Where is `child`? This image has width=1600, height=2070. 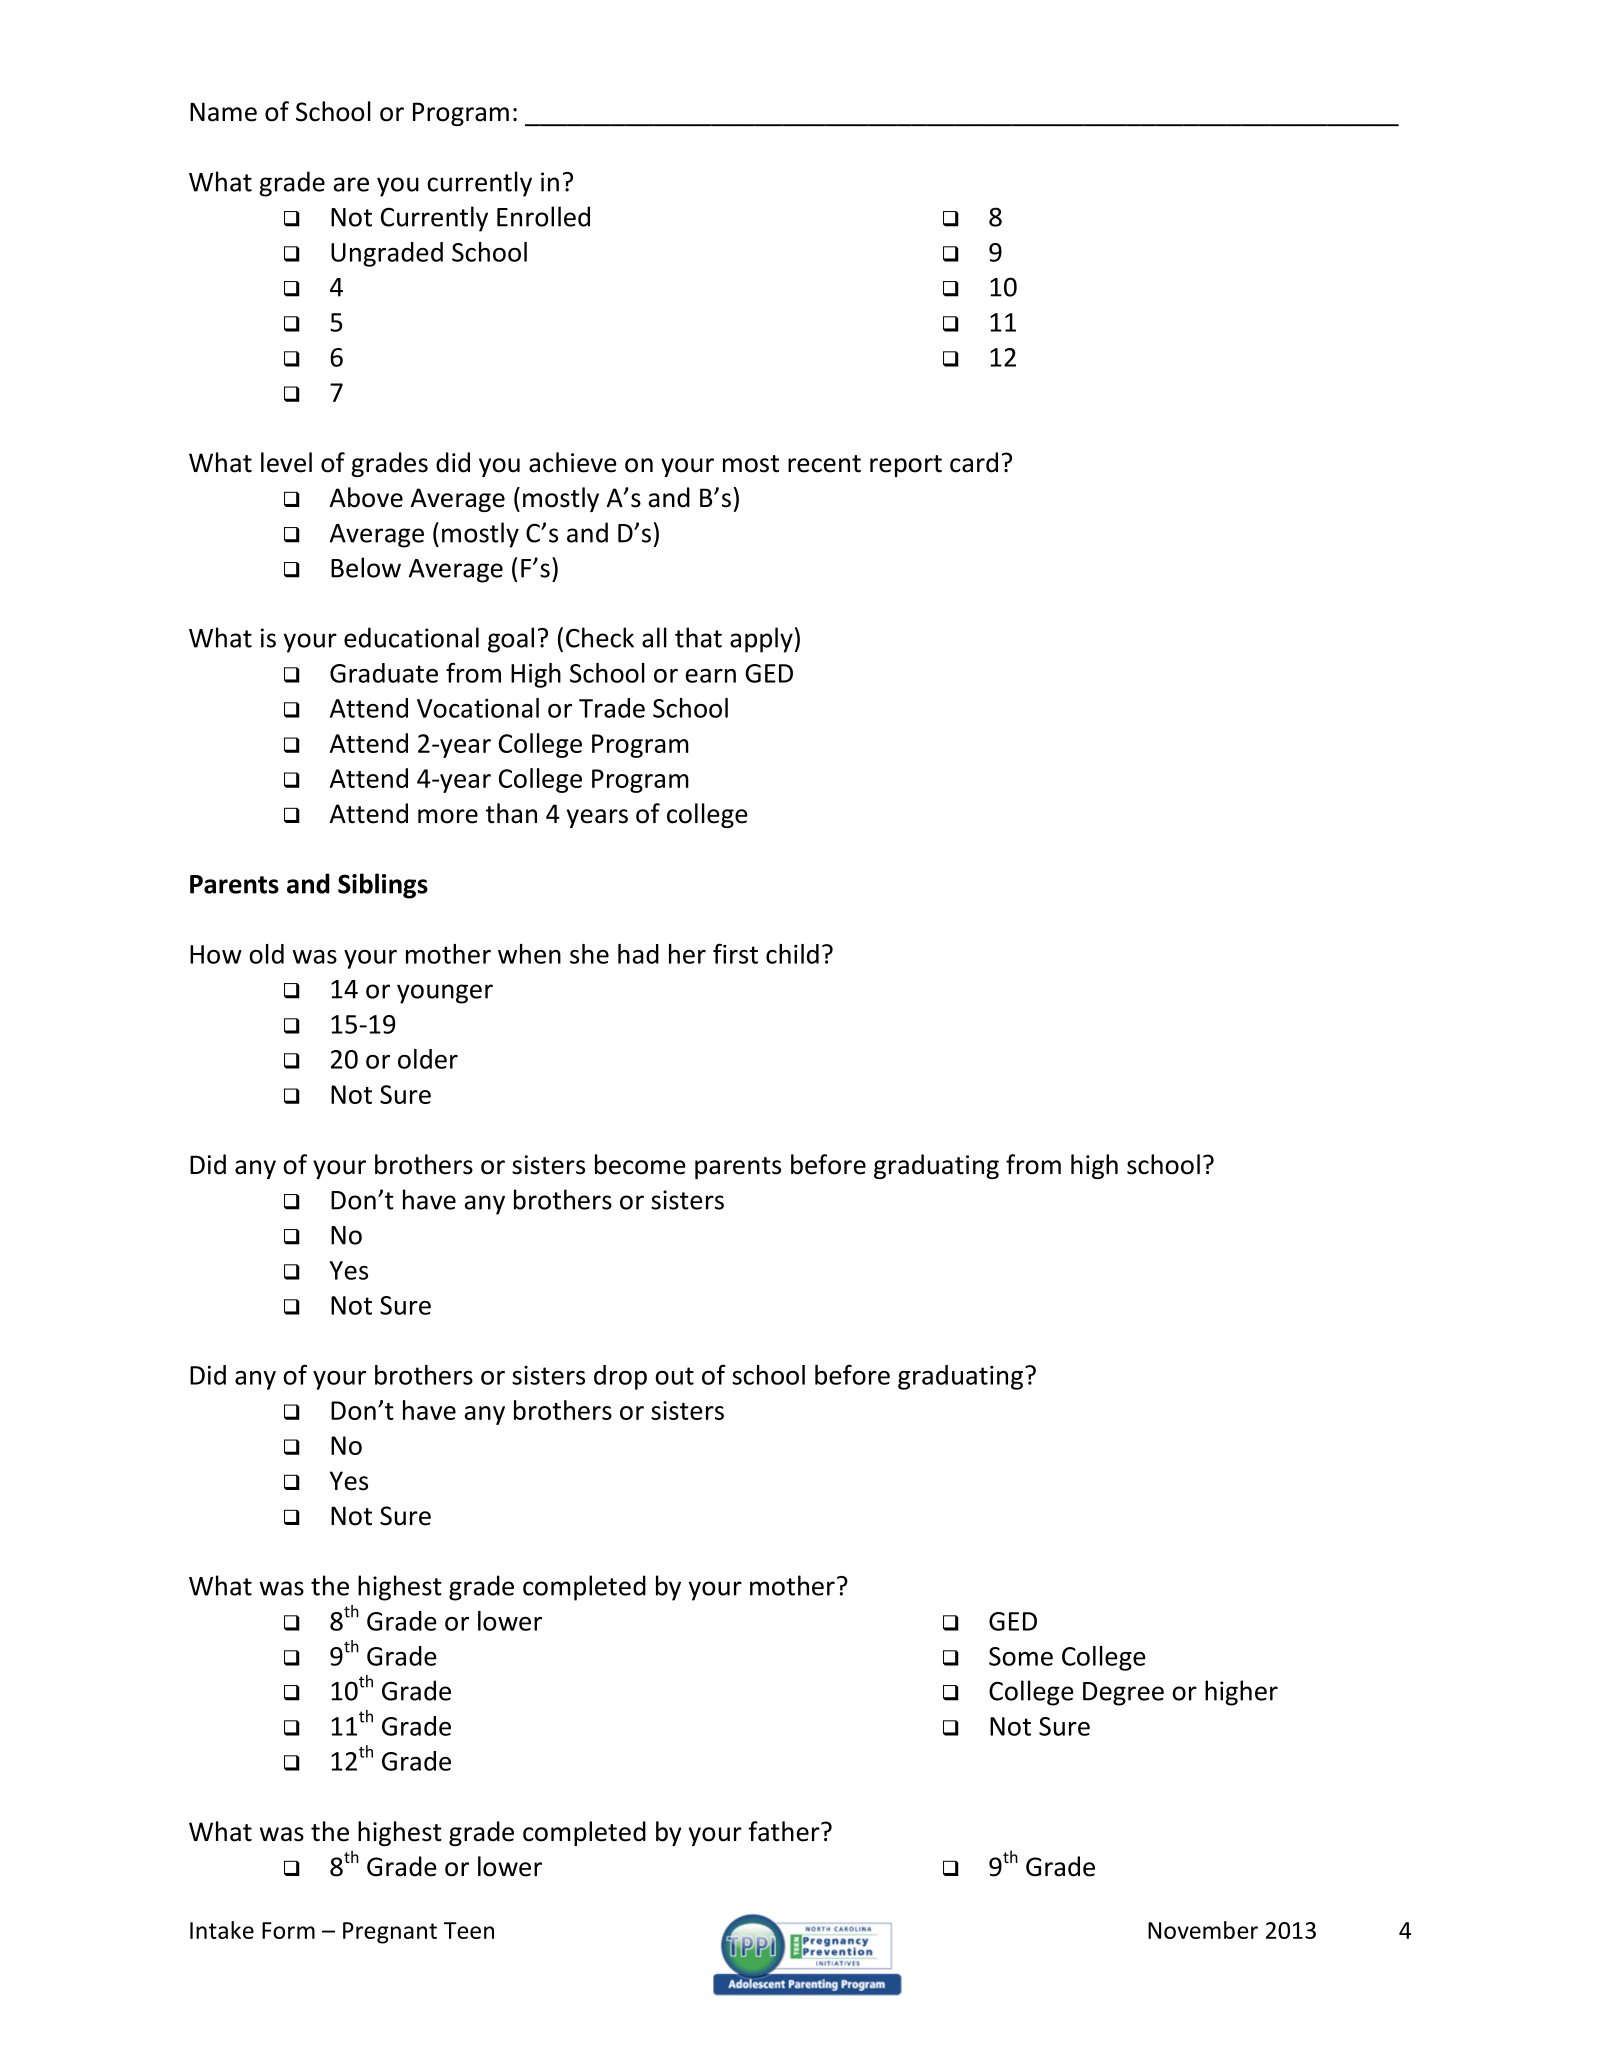 child is located at coordinates (792, 954).
